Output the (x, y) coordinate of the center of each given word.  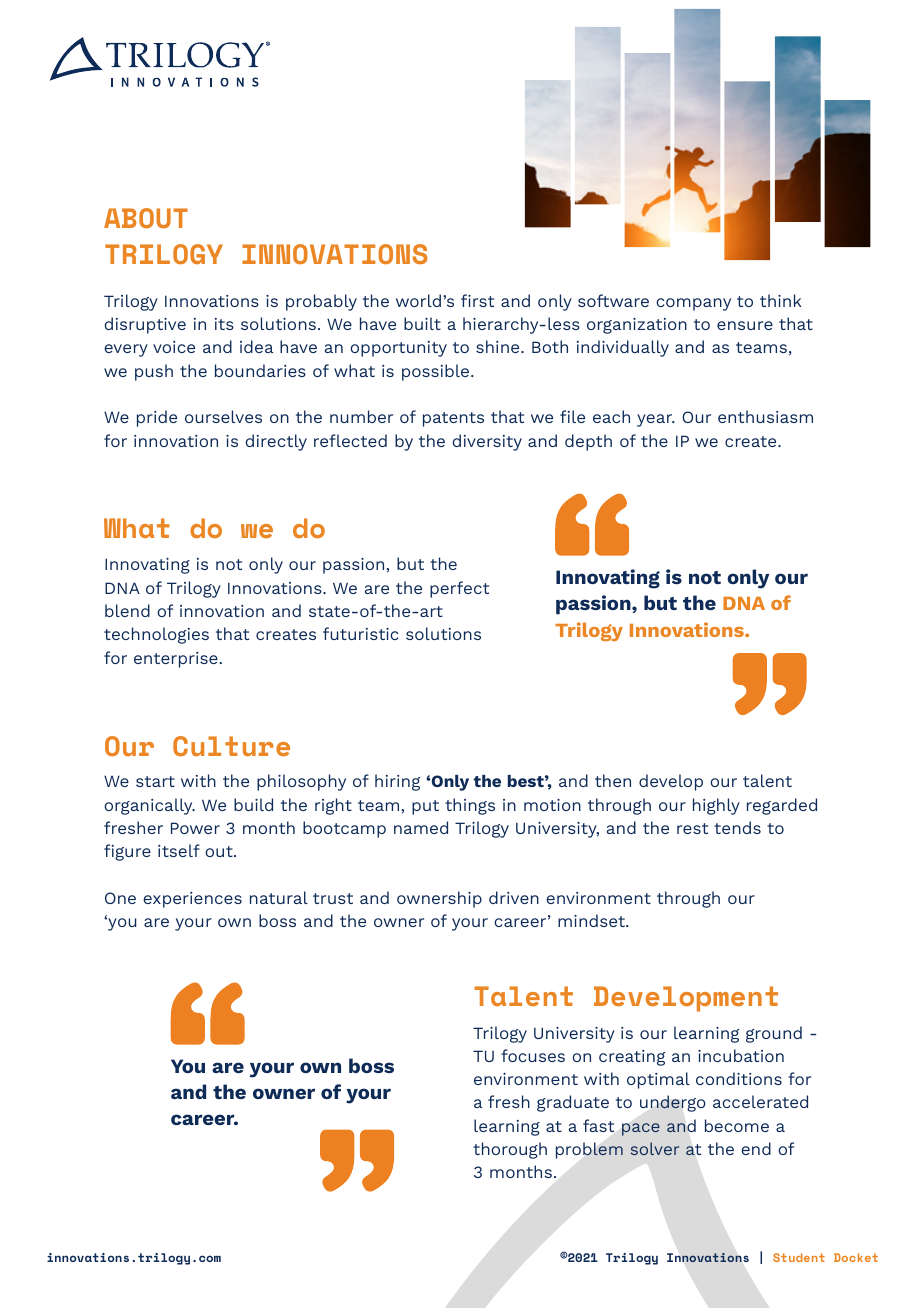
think (781, 300)
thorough (510, 1150)
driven (514, 897)
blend (127, 610)
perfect (459, 589)
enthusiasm (765, 416)
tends (737, 827)
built (422, 323)
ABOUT (146, 218)
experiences (192, 900)
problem (589, 1150)
